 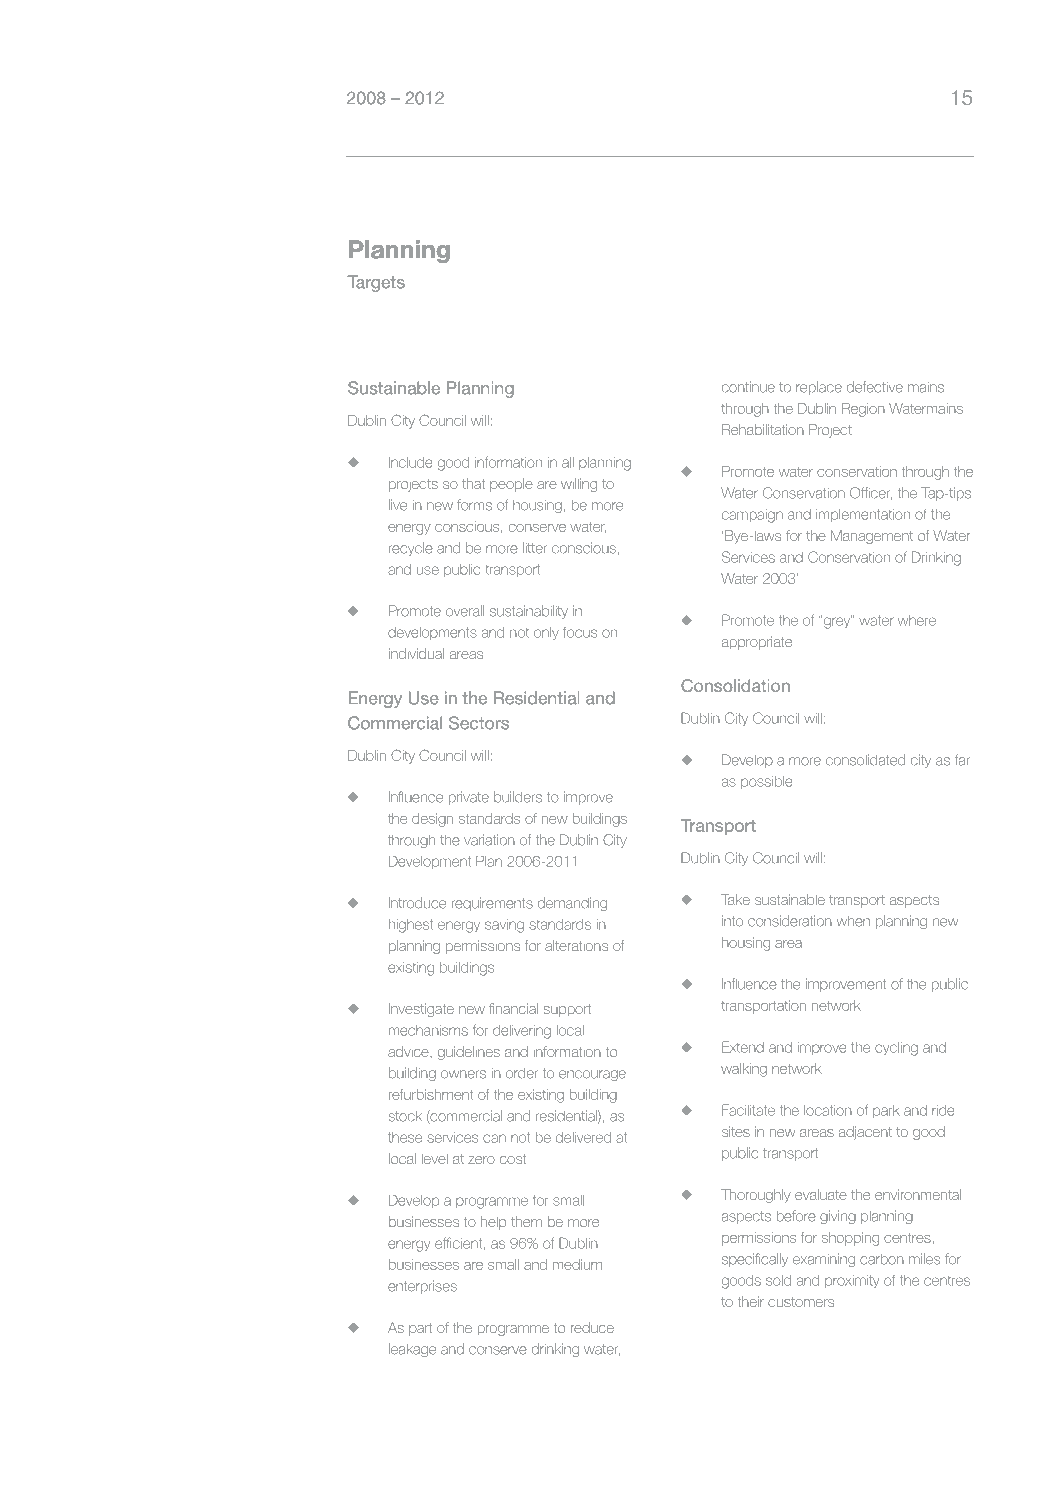 What do you see at coordinates (592, 1327) in the screenshot?
I see `reduce` at bounding box center [592, 1327].
